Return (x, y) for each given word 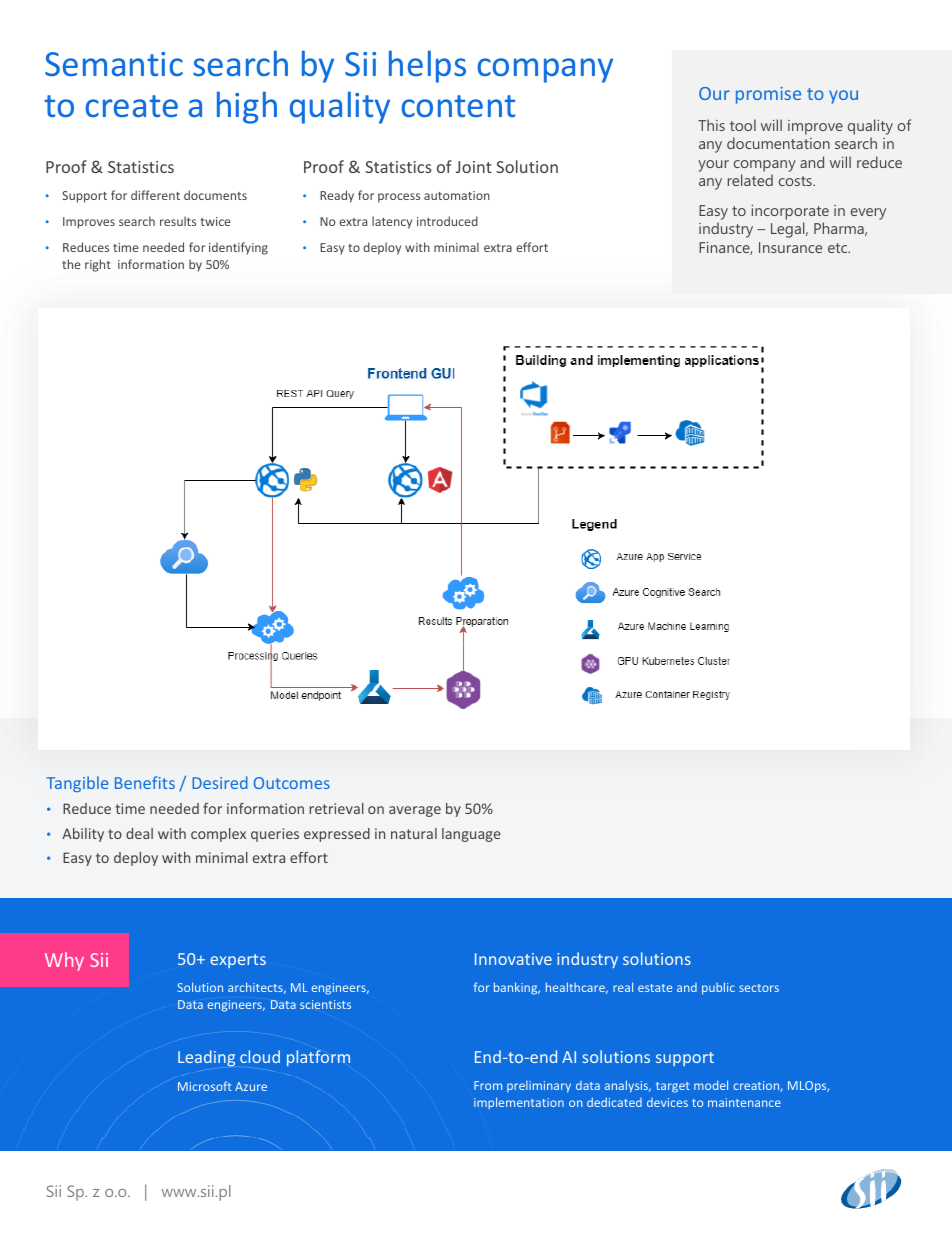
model (711, 1085)
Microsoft (205, 1086)
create (131, 106)
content (458, 106)
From (488, 1085)
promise (768, 95)
